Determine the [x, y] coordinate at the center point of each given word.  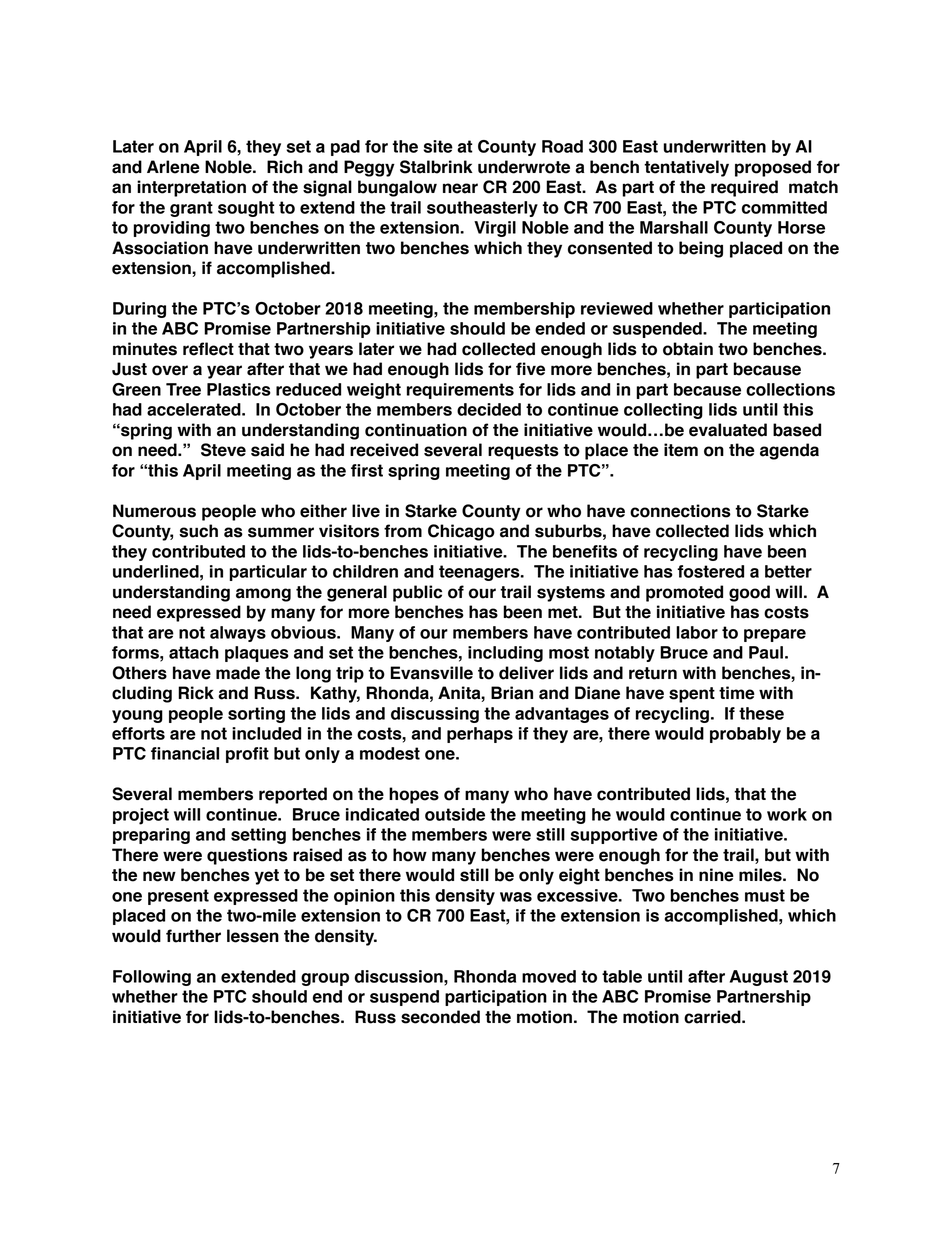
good [749, 593]
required [744, 188]
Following [152, 978]
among [263, 595]
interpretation [191, 188]
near [460, 188]
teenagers [480, 573]
